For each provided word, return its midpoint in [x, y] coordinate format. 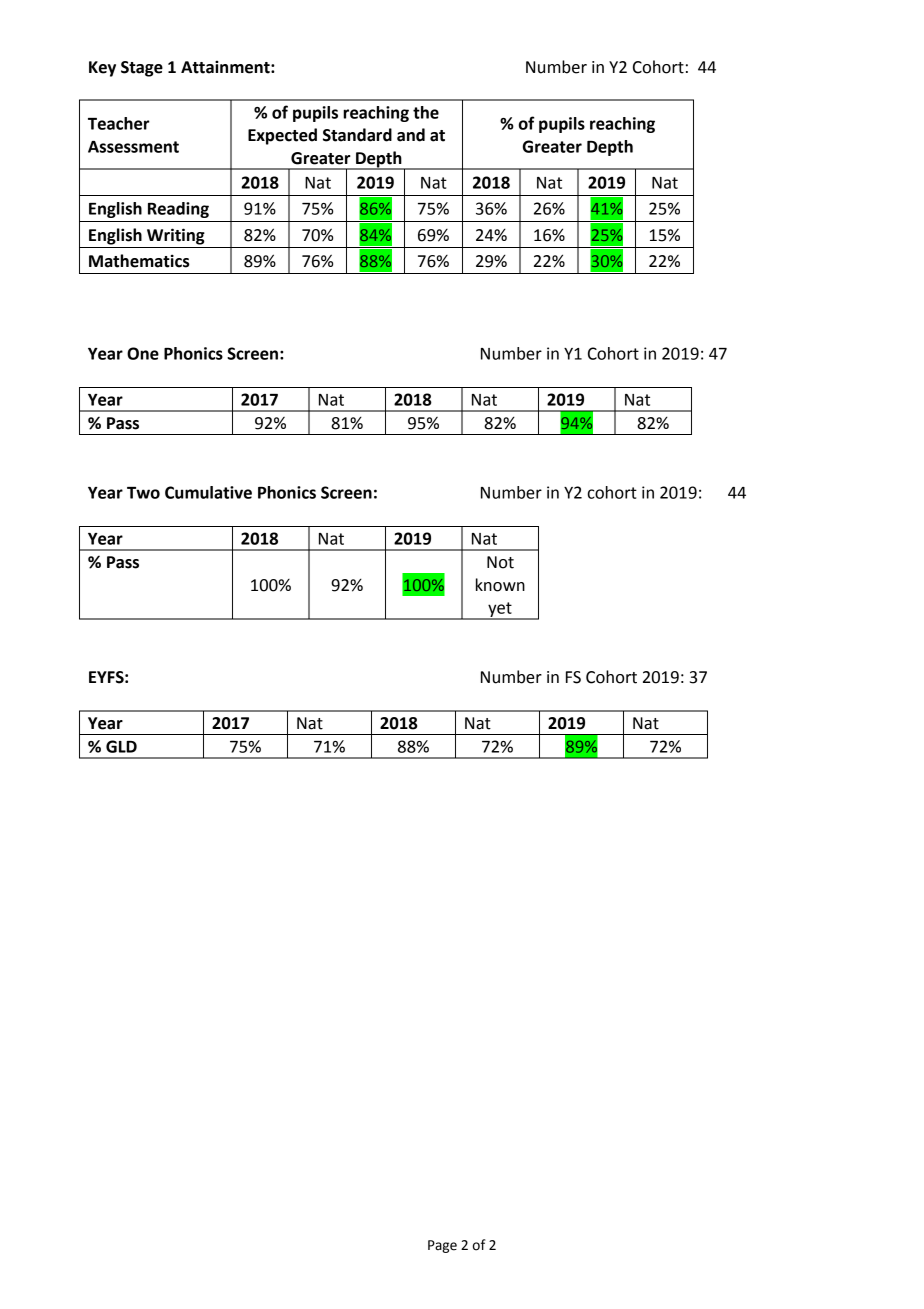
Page [442, 1246]
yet [500, 610]
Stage [142, 69]
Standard [357, 135]
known [500, 585]
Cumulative [208, 492]
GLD [121, 746]
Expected [282, 136]
